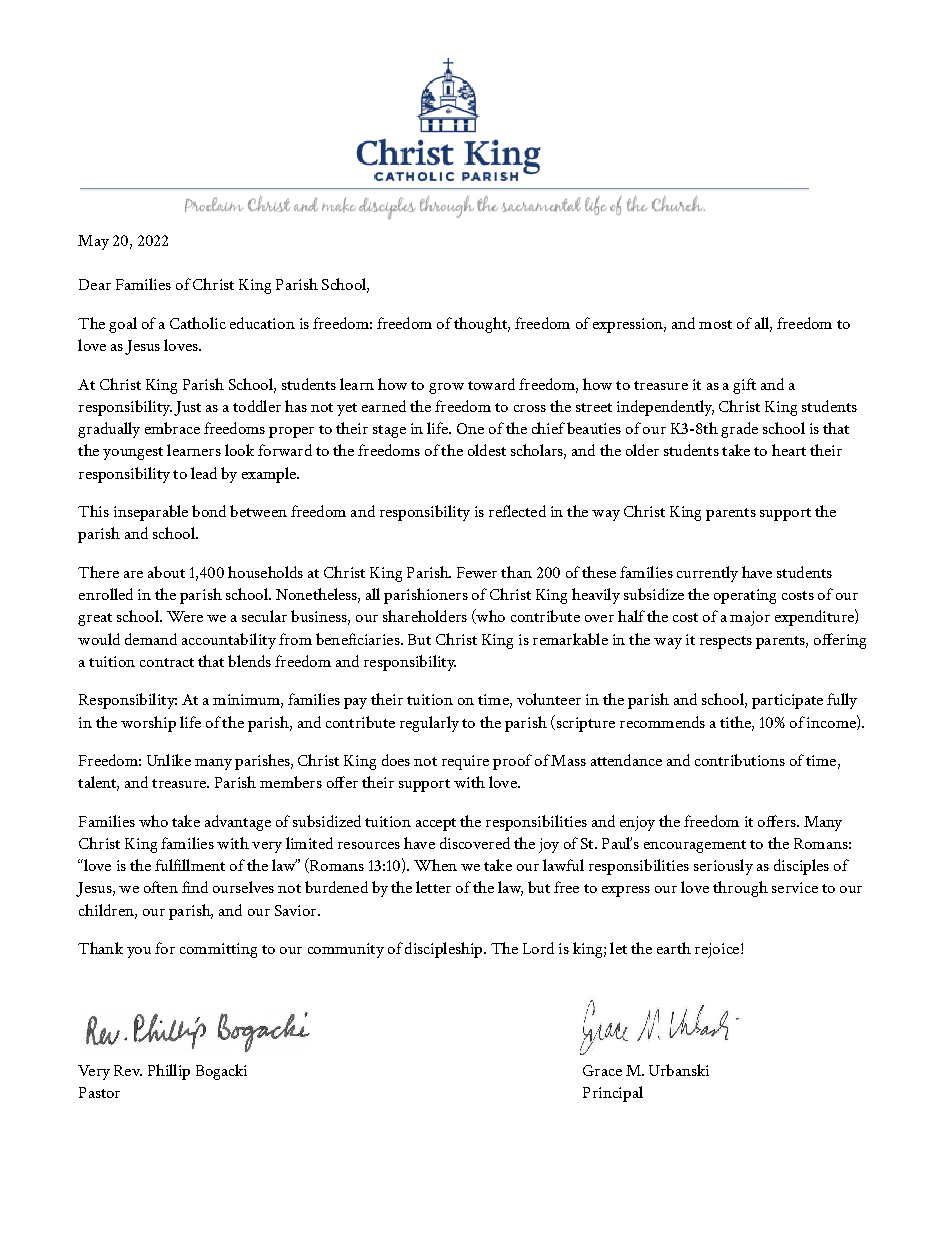 The height and width of the screenshot is (1233, 952). What do you see at coordinates (715, 324) in the screenshot?
I see `most` at bounding box center [715, 324].
